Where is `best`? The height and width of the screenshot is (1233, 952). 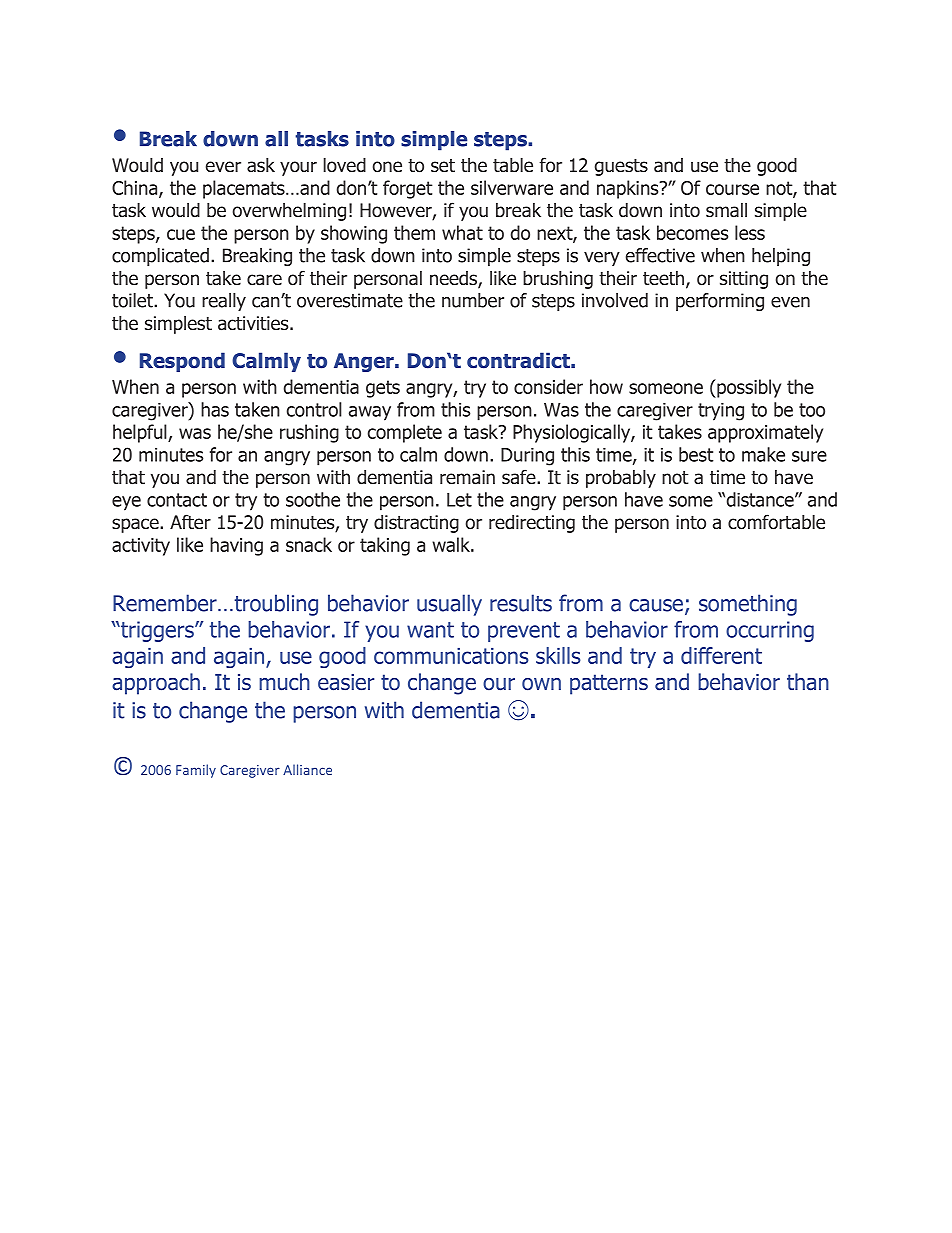 best is located at coordinates (696, 454).
